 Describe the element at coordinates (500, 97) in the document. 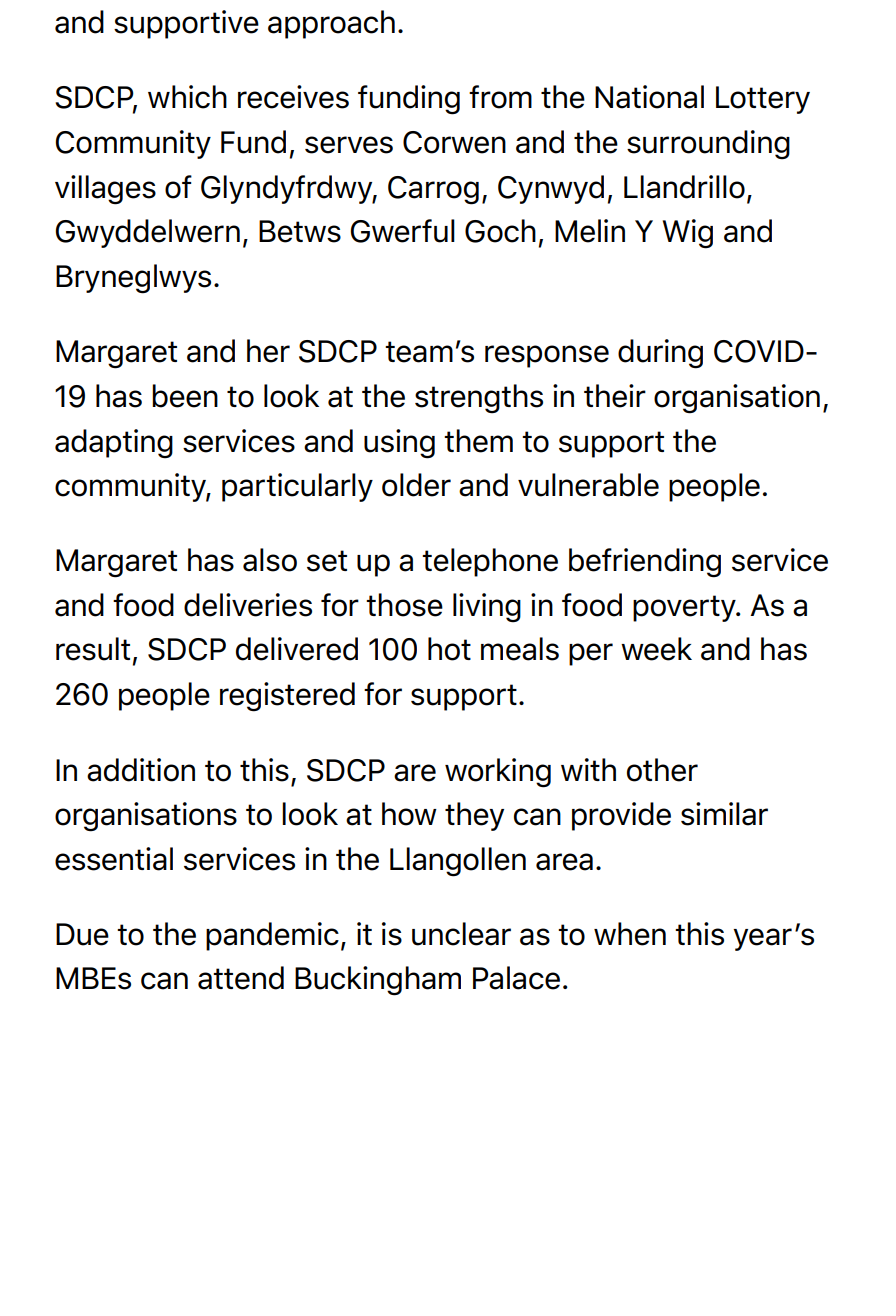

I see `from` at that location.
